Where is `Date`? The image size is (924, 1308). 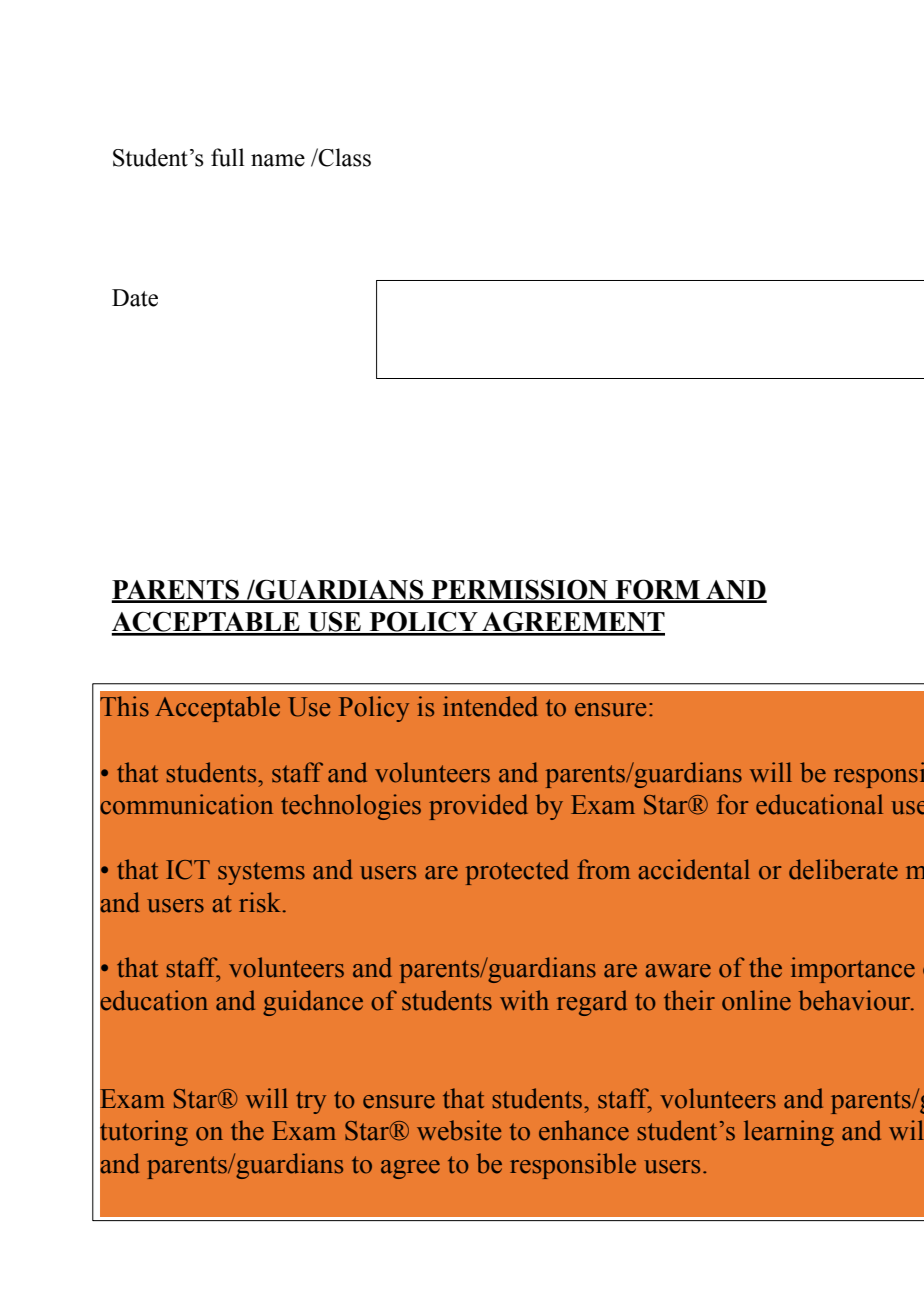 Date is located at coordinates (135, 298).
